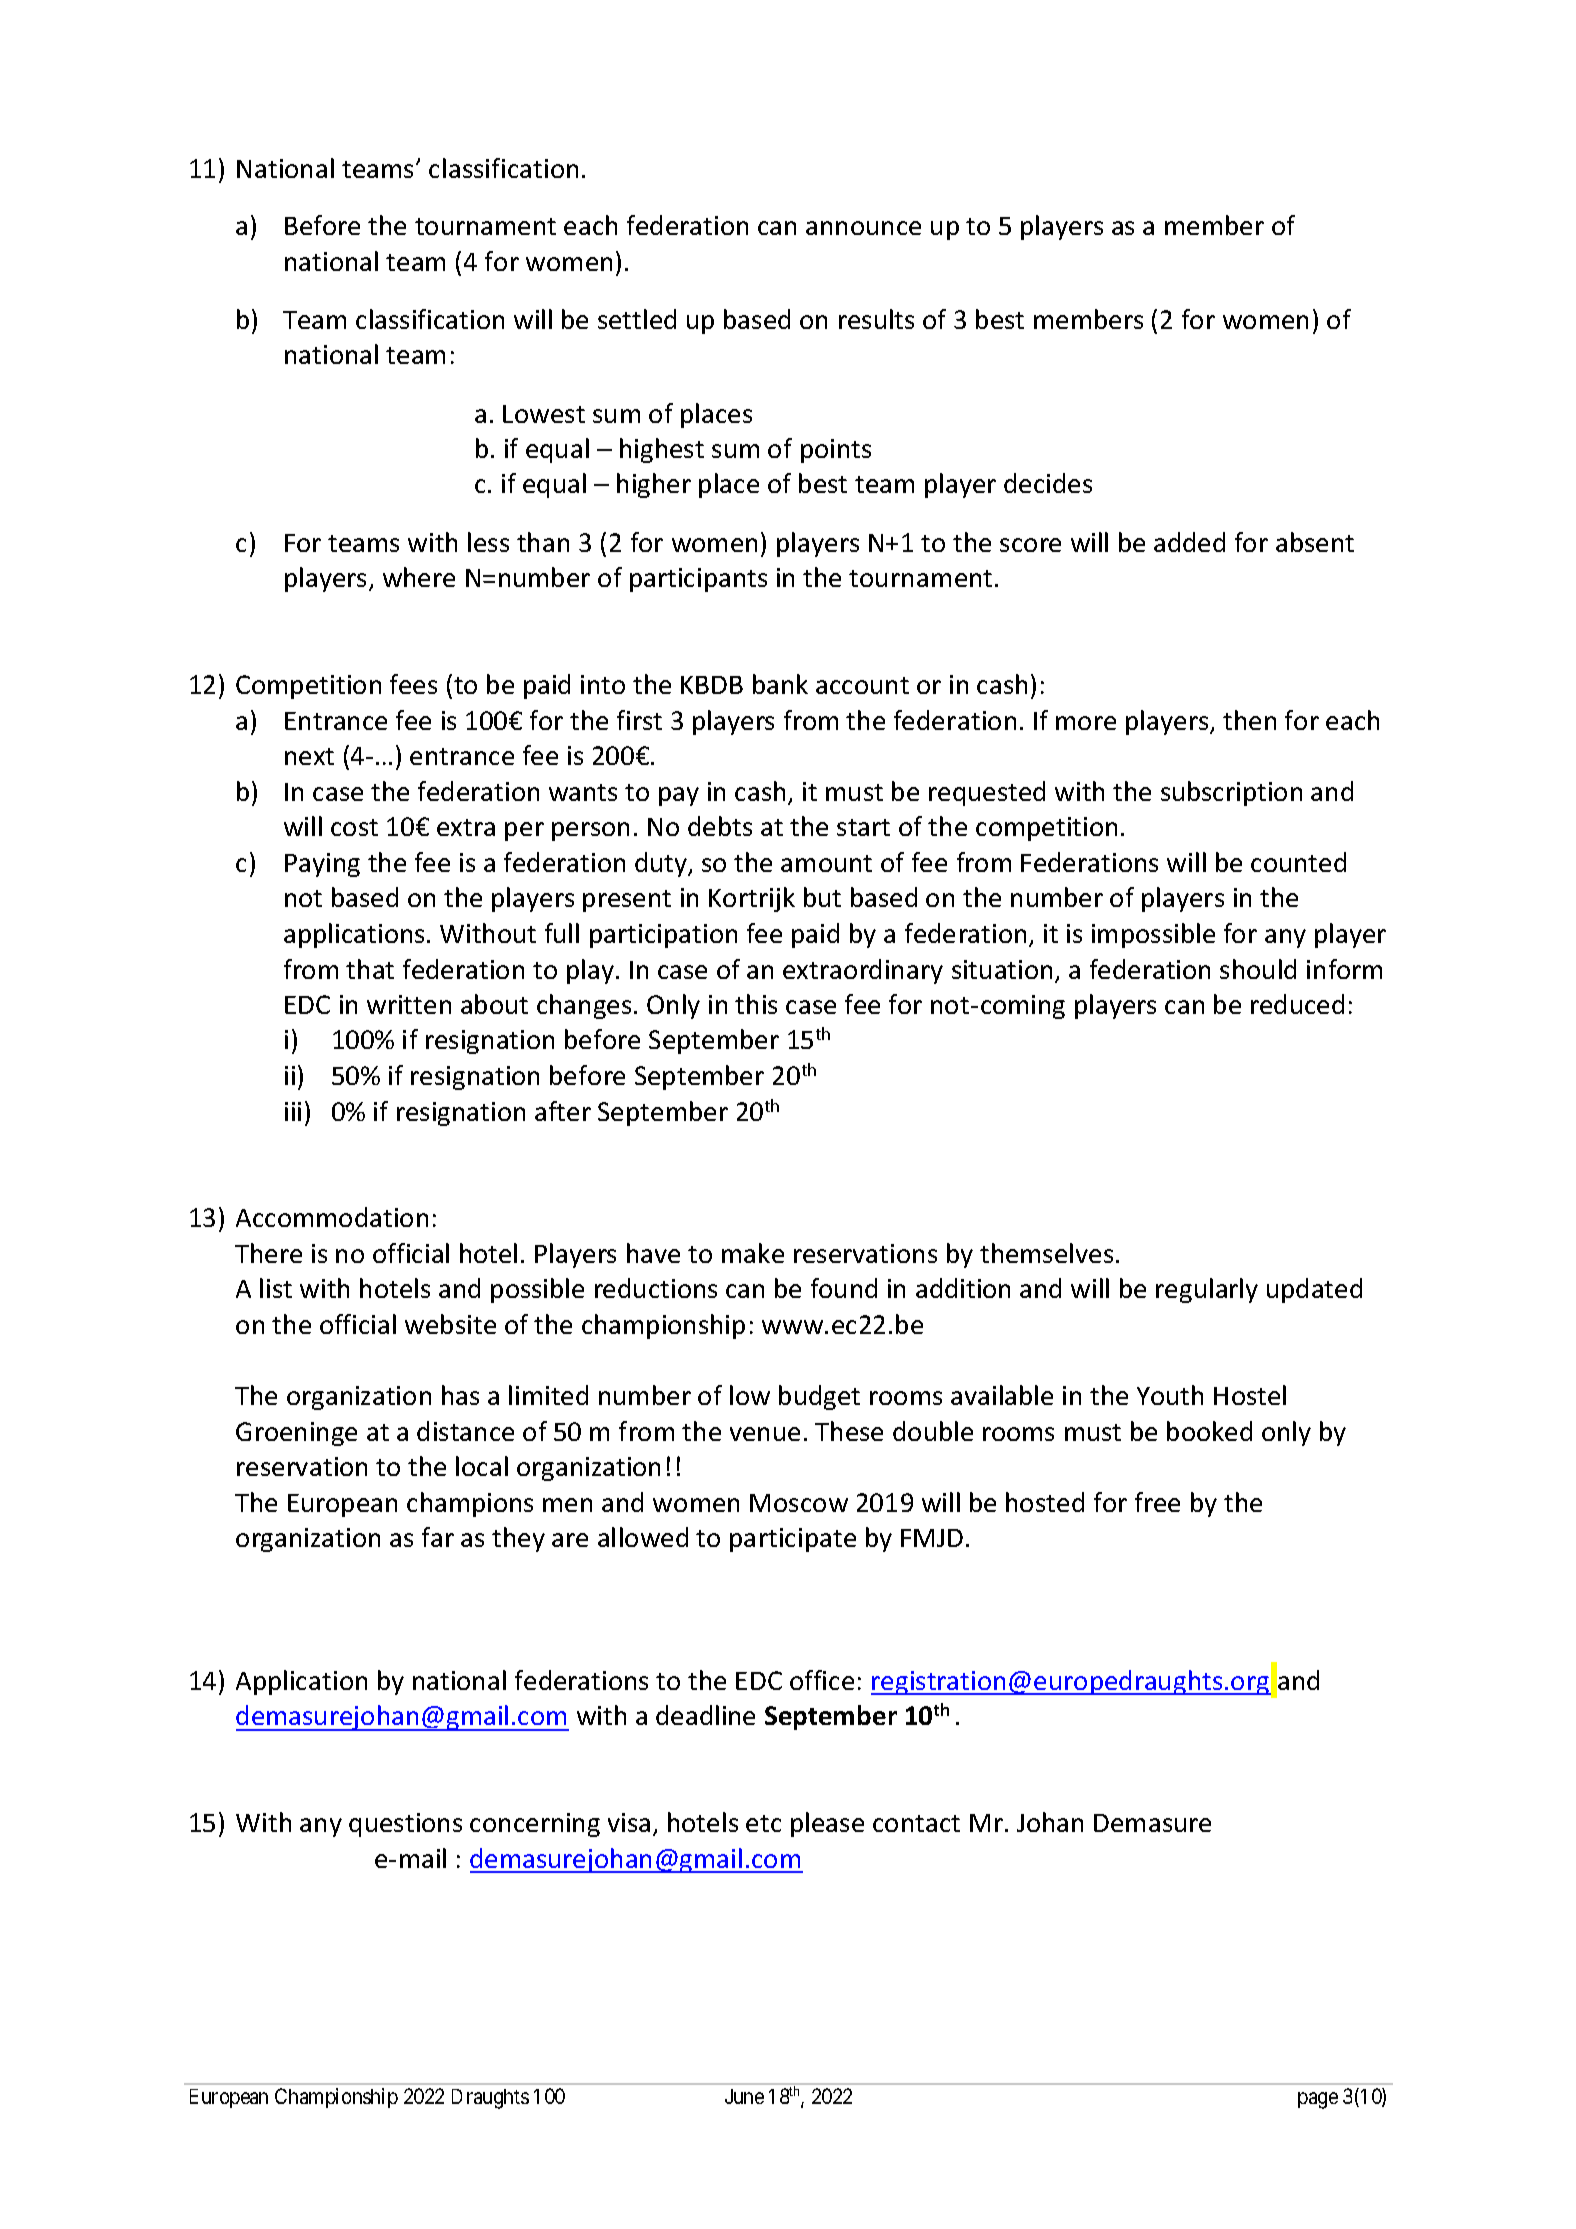  I want to click on Lowest, so click(544, 414).
